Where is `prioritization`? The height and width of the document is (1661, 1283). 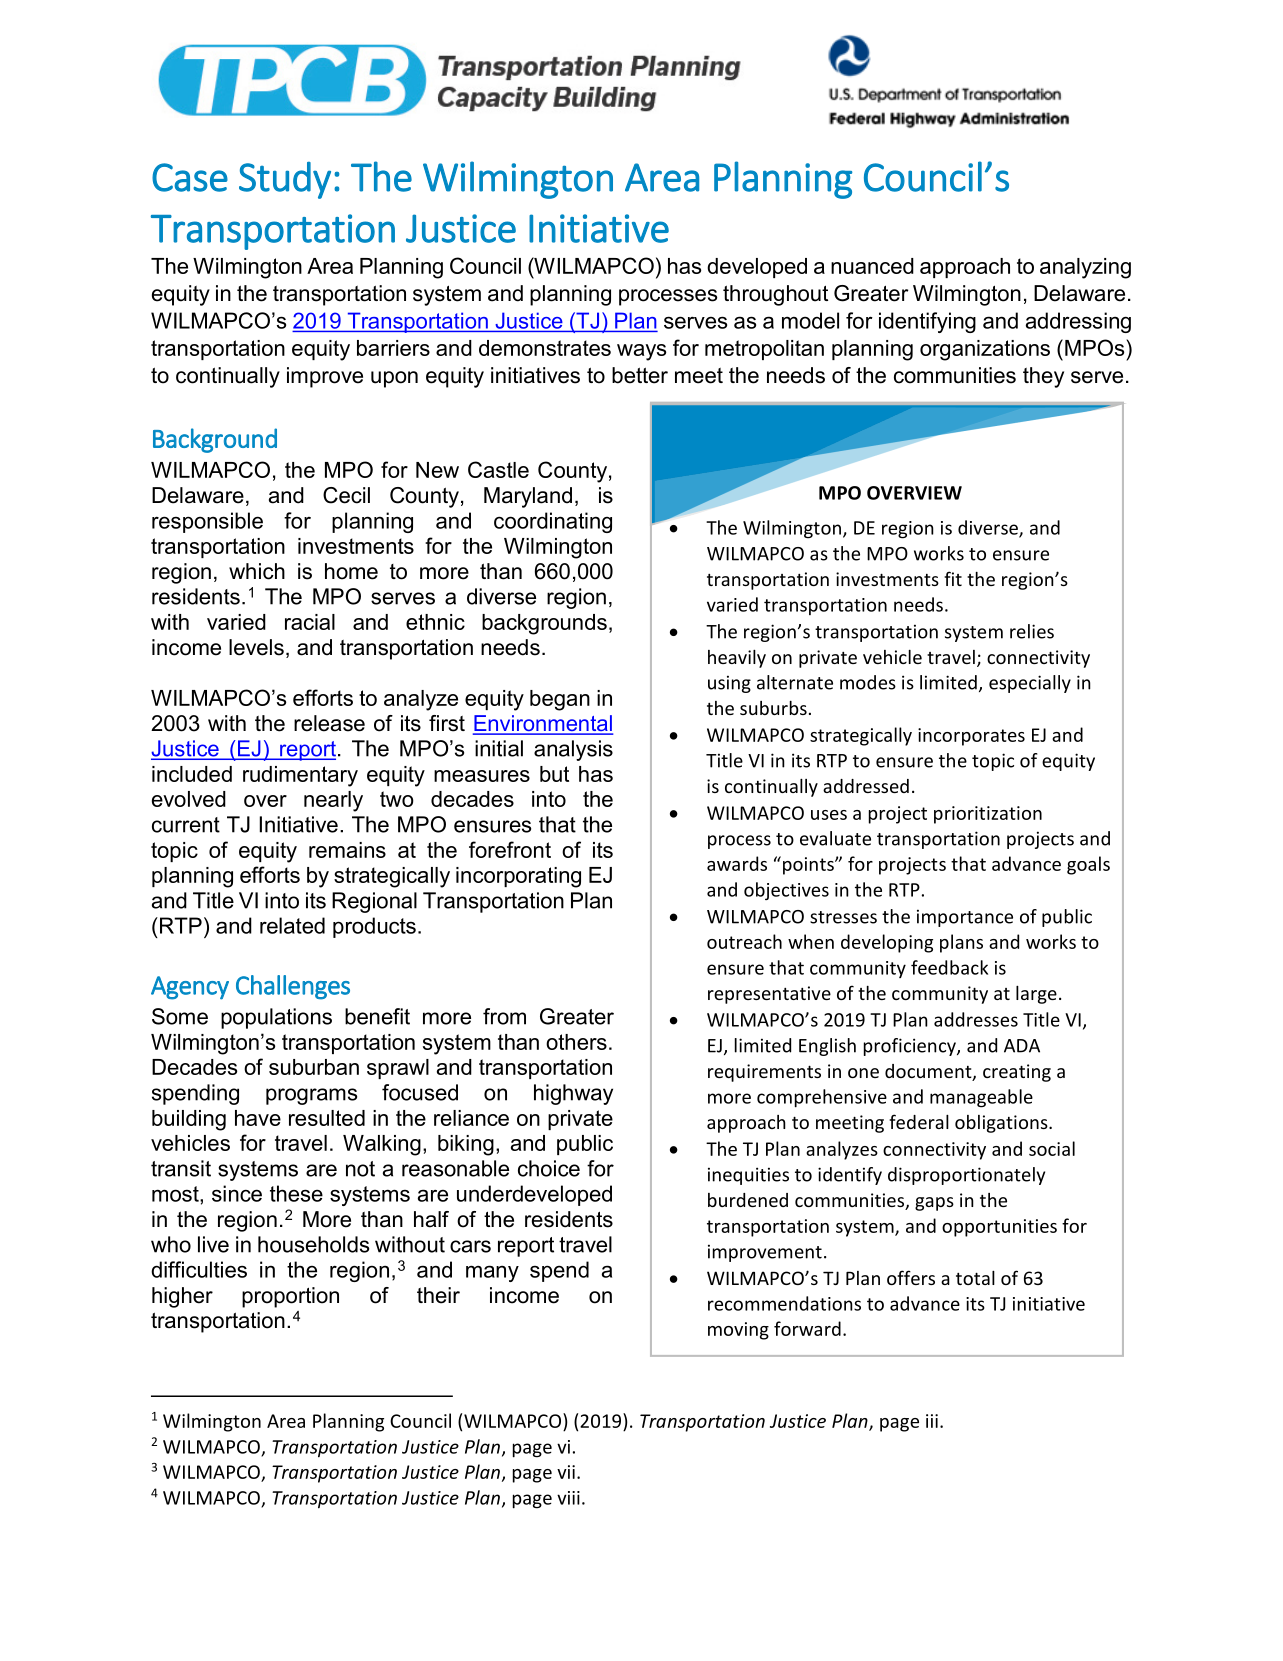 prioritization is located at coordinates (988, 815).
